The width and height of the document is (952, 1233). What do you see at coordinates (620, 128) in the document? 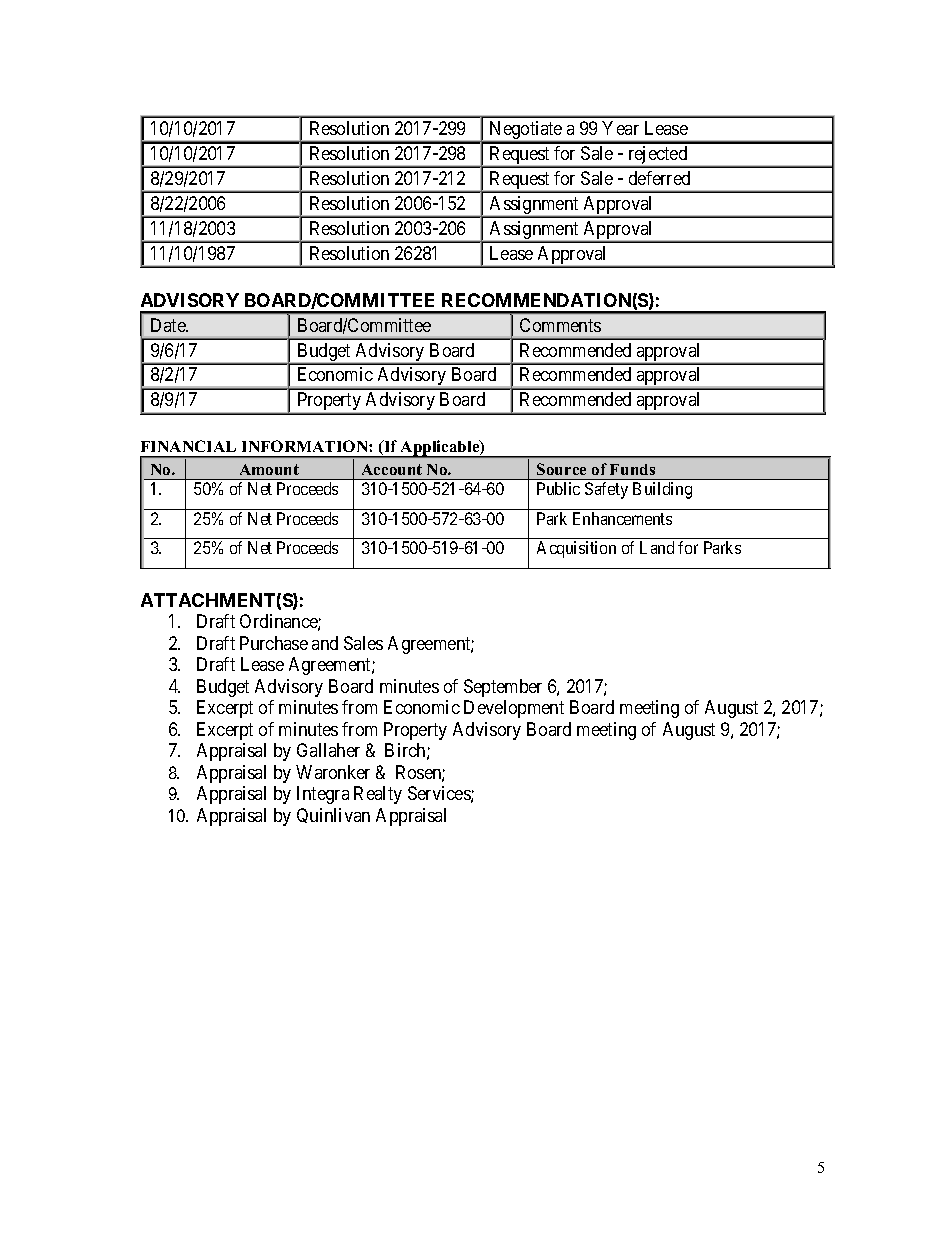
I see `Year` at bounding box center [620, 128].
